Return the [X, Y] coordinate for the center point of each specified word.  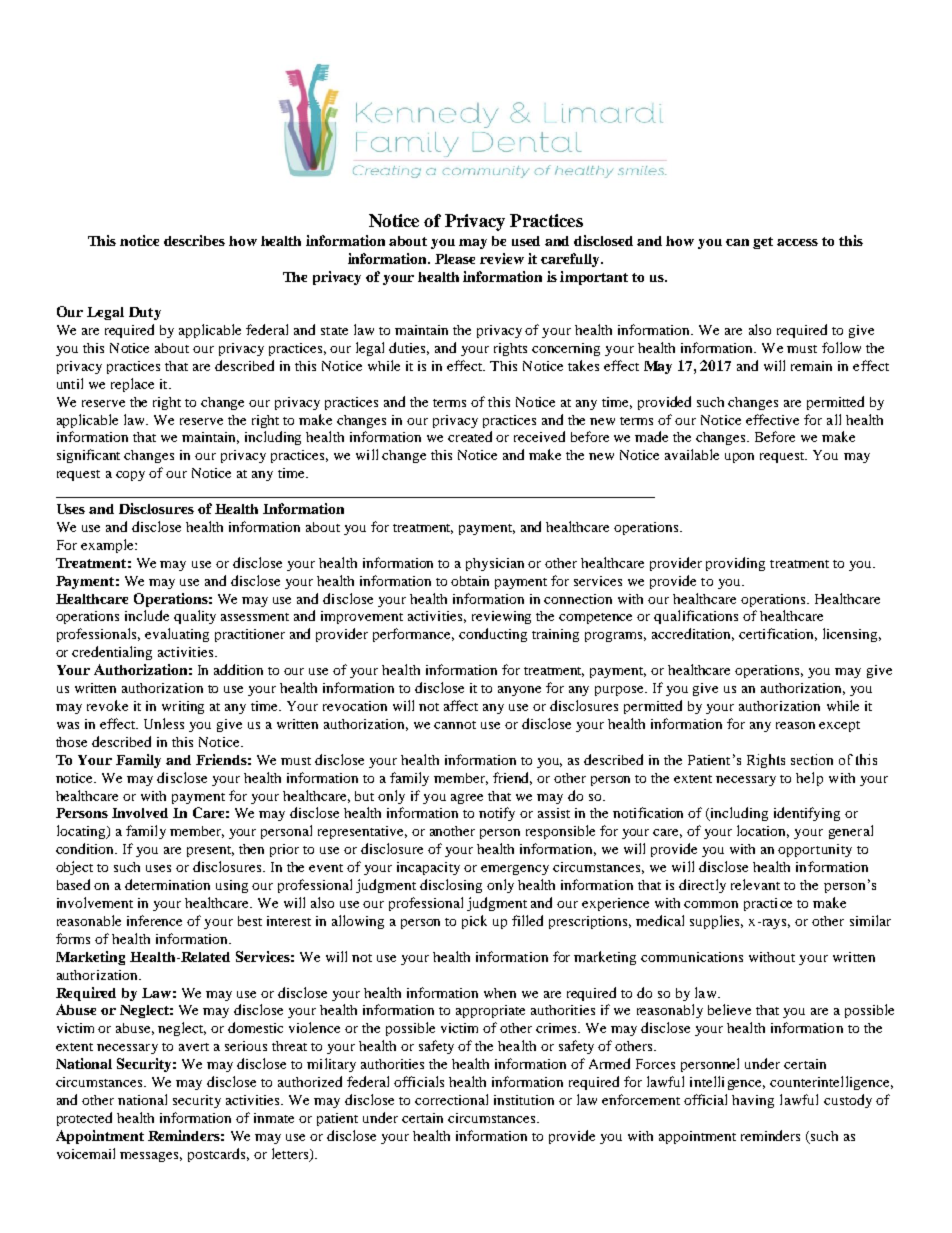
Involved [140, 813]
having [753, 1101]
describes [194, 240]
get [763, 243]
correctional [451, 1099]
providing [735, 564]
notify [497, 814]
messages [151, 1157]
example [108, 546]
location [763, 831]
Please [455, 259]
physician [495, 564]
